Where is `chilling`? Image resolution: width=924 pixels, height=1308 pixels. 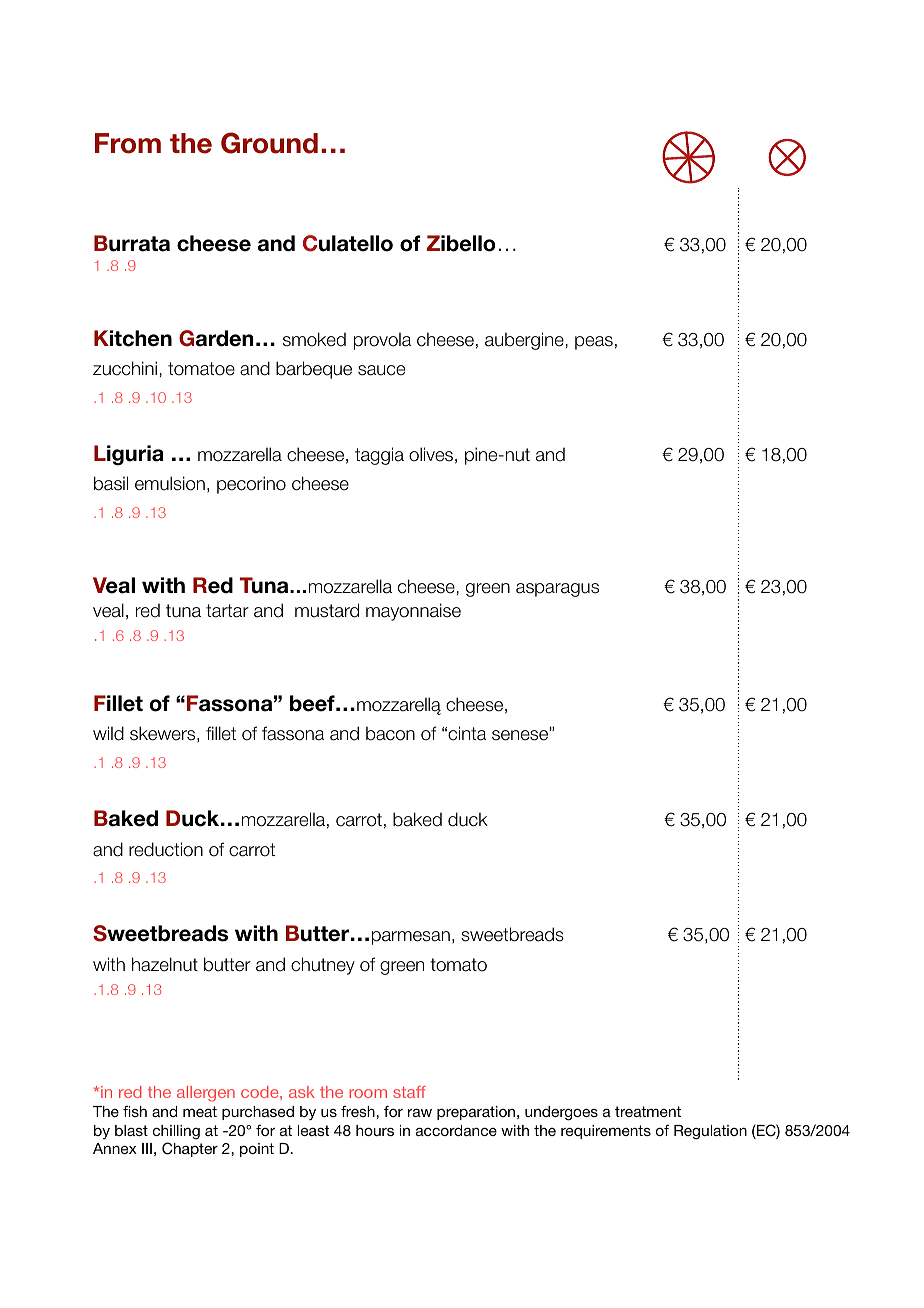
chilling is located at coordinates (176, 1132).
